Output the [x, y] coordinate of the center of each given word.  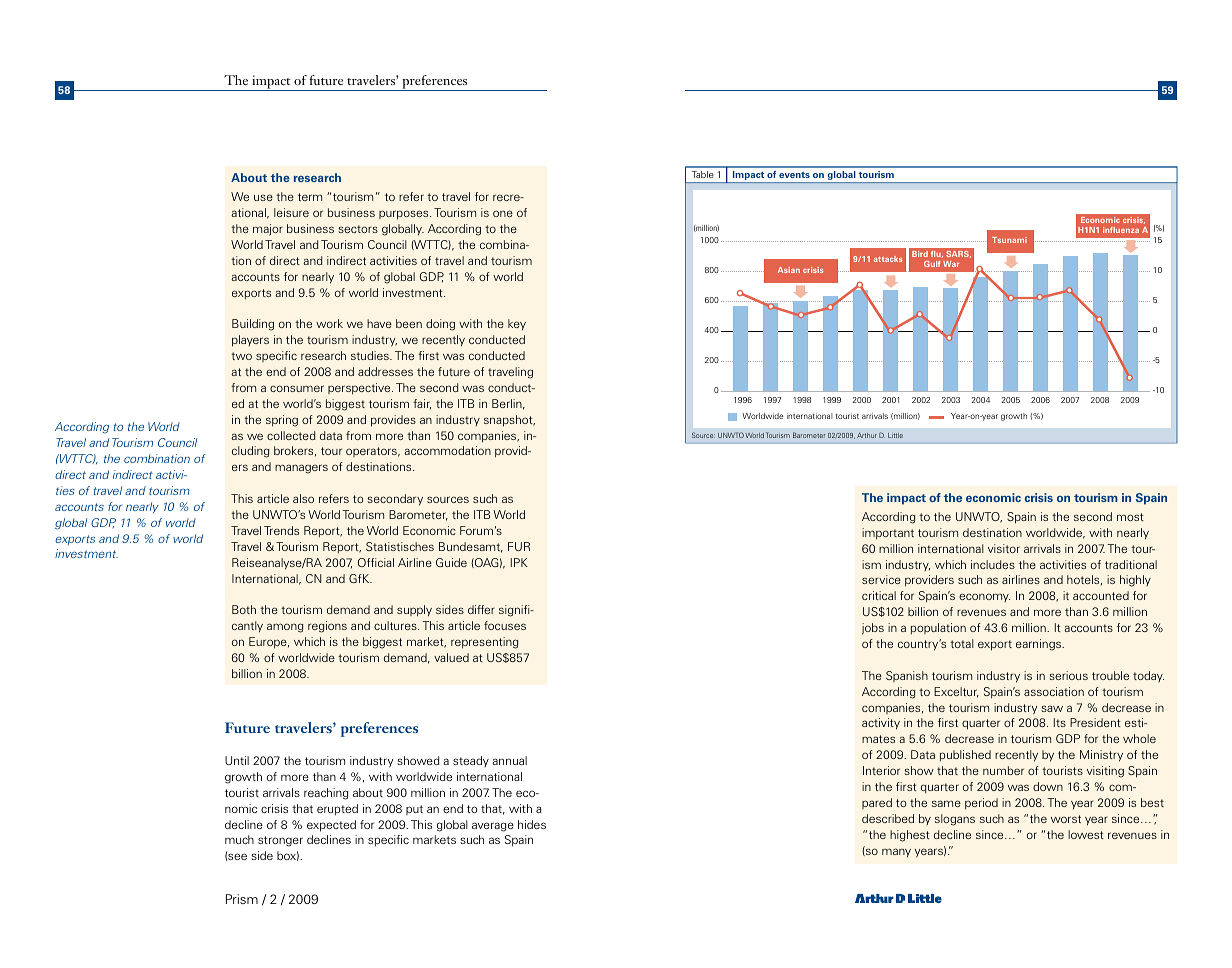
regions [327, 627]
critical [879, 595]
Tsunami [1009, 240]
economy [984, 597]
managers [301, 469]
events [794, 175]
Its [1060, 722]
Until [237, 760]
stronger [280, 841]
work [329, 323]
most [1130, 517]
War [951, 264]
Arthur [867, 435]
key [517, 325]
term [310, 197]
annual [509, 760]
